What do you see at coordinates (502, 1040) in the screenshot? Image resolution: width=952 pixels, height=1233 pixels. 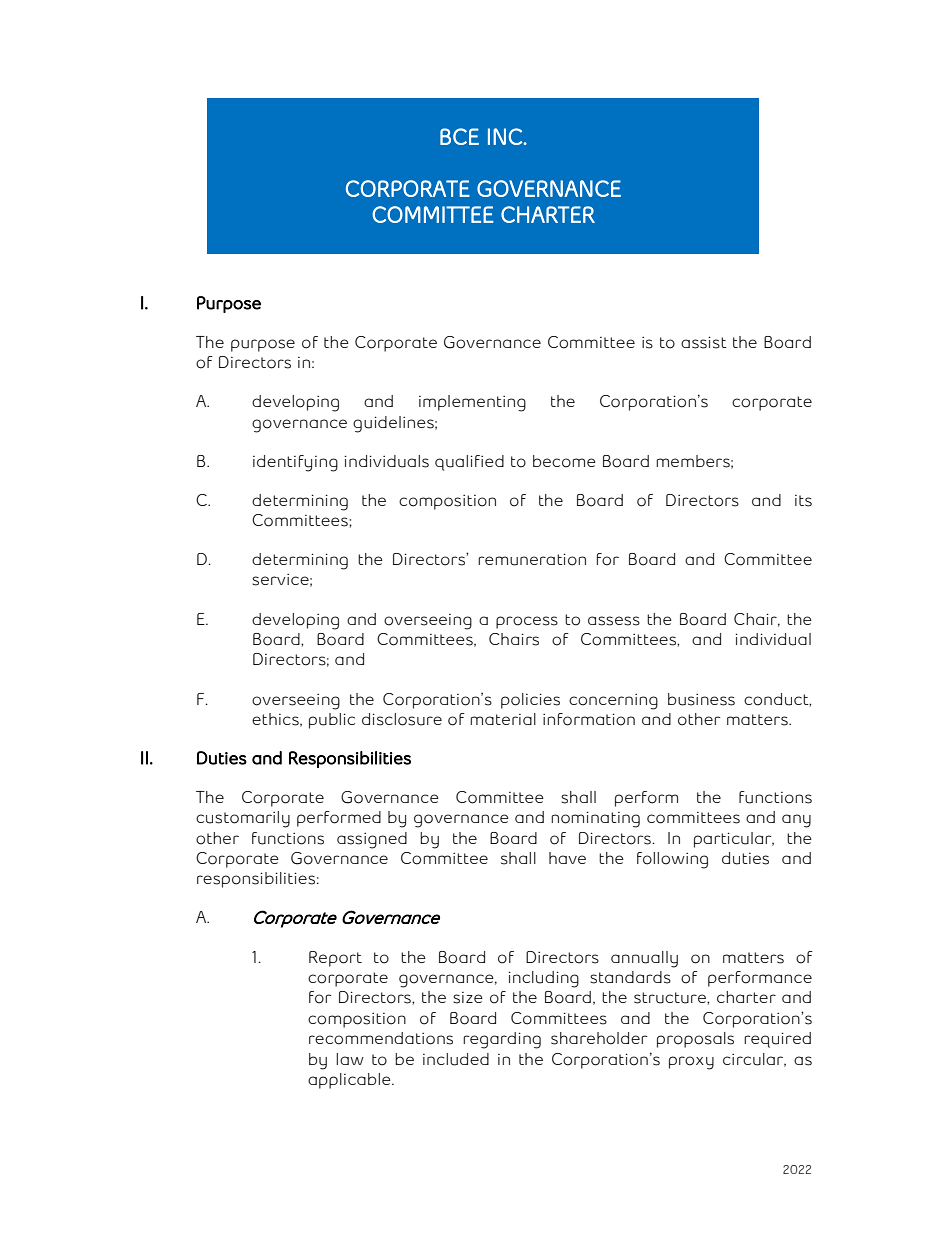 I see `regarding` at bounding box center [502, 1040].
